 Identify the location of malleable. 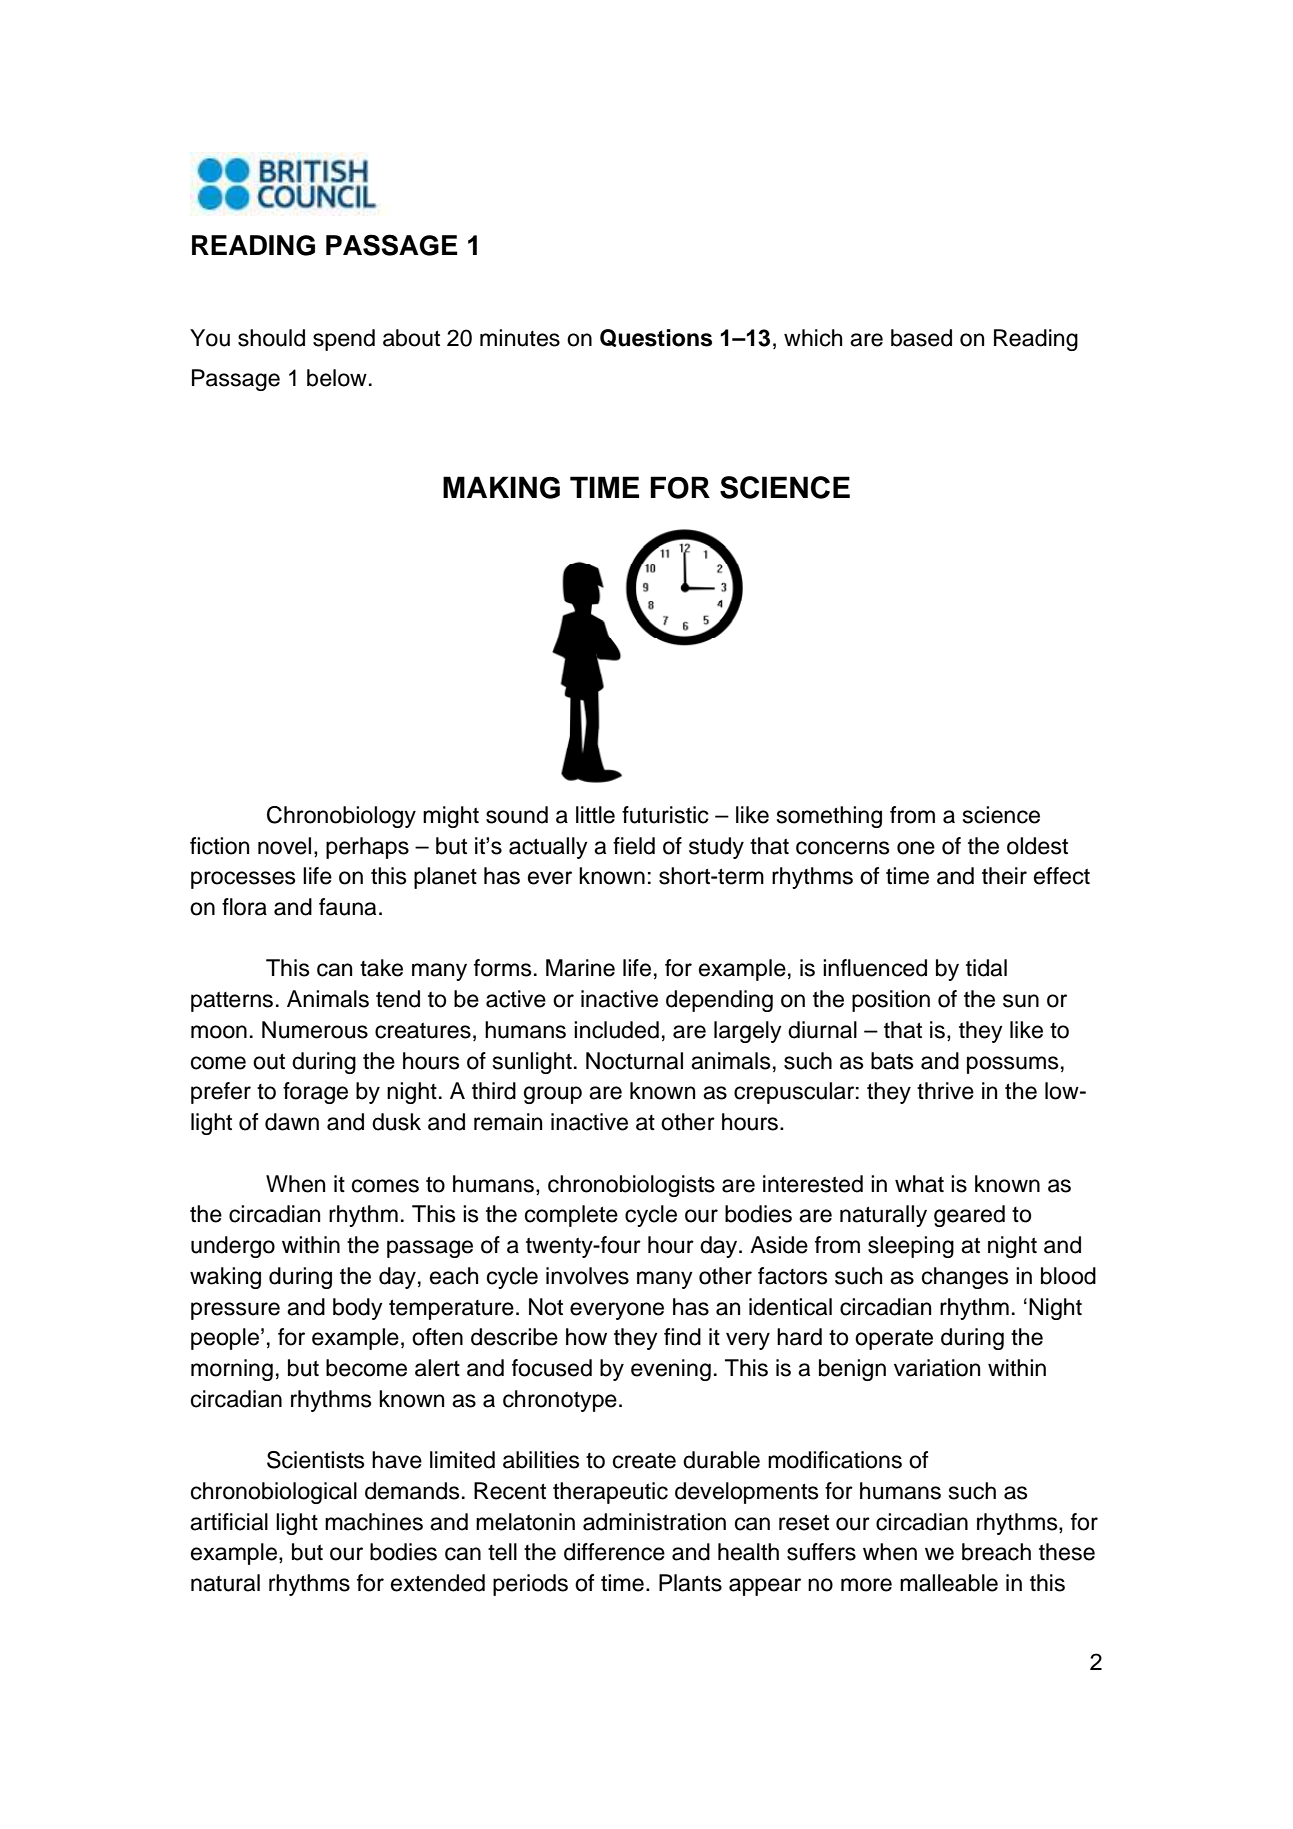
(949, 1583).
